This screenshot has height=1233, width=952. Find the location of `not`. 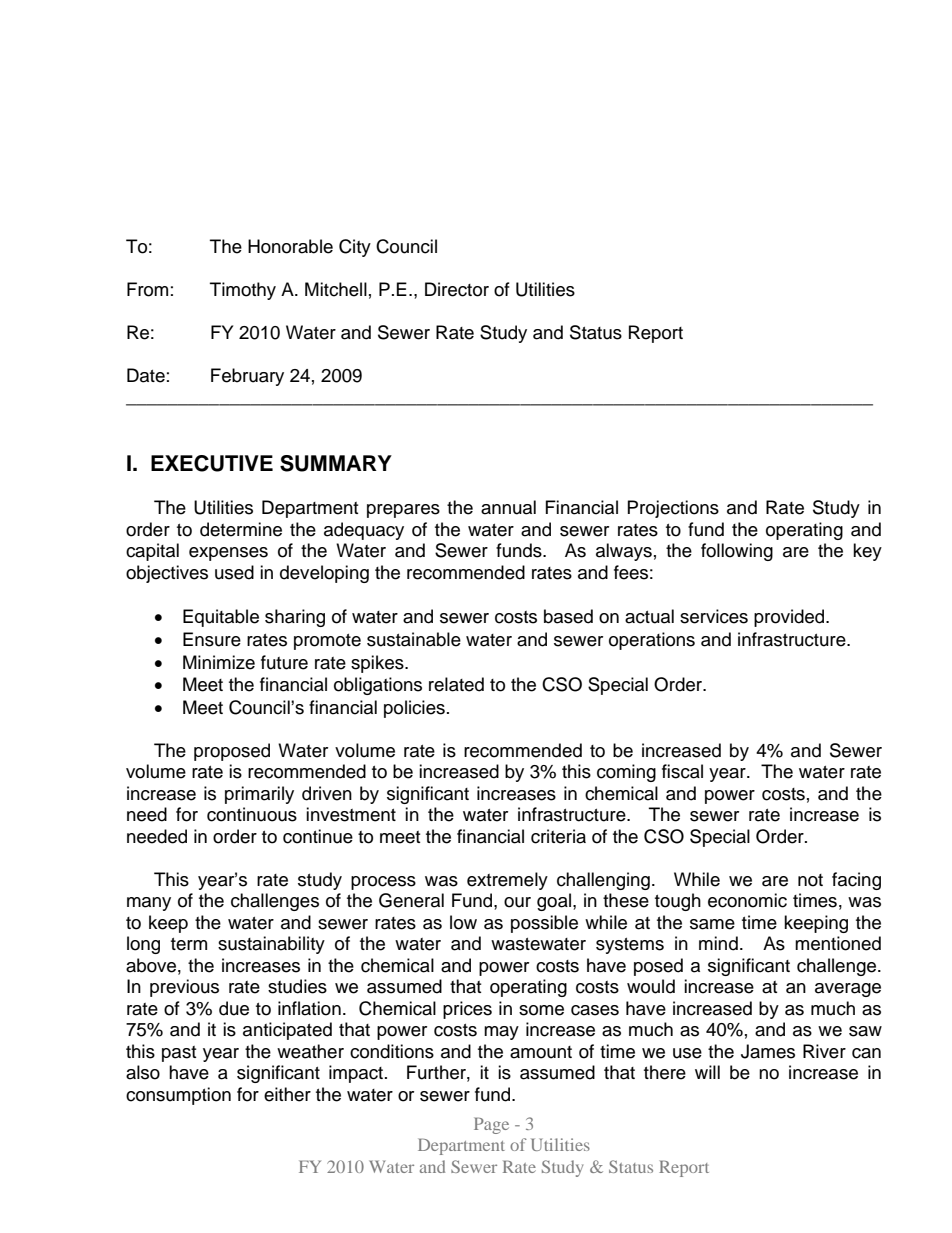

not is located at coordinates (810, 880).
